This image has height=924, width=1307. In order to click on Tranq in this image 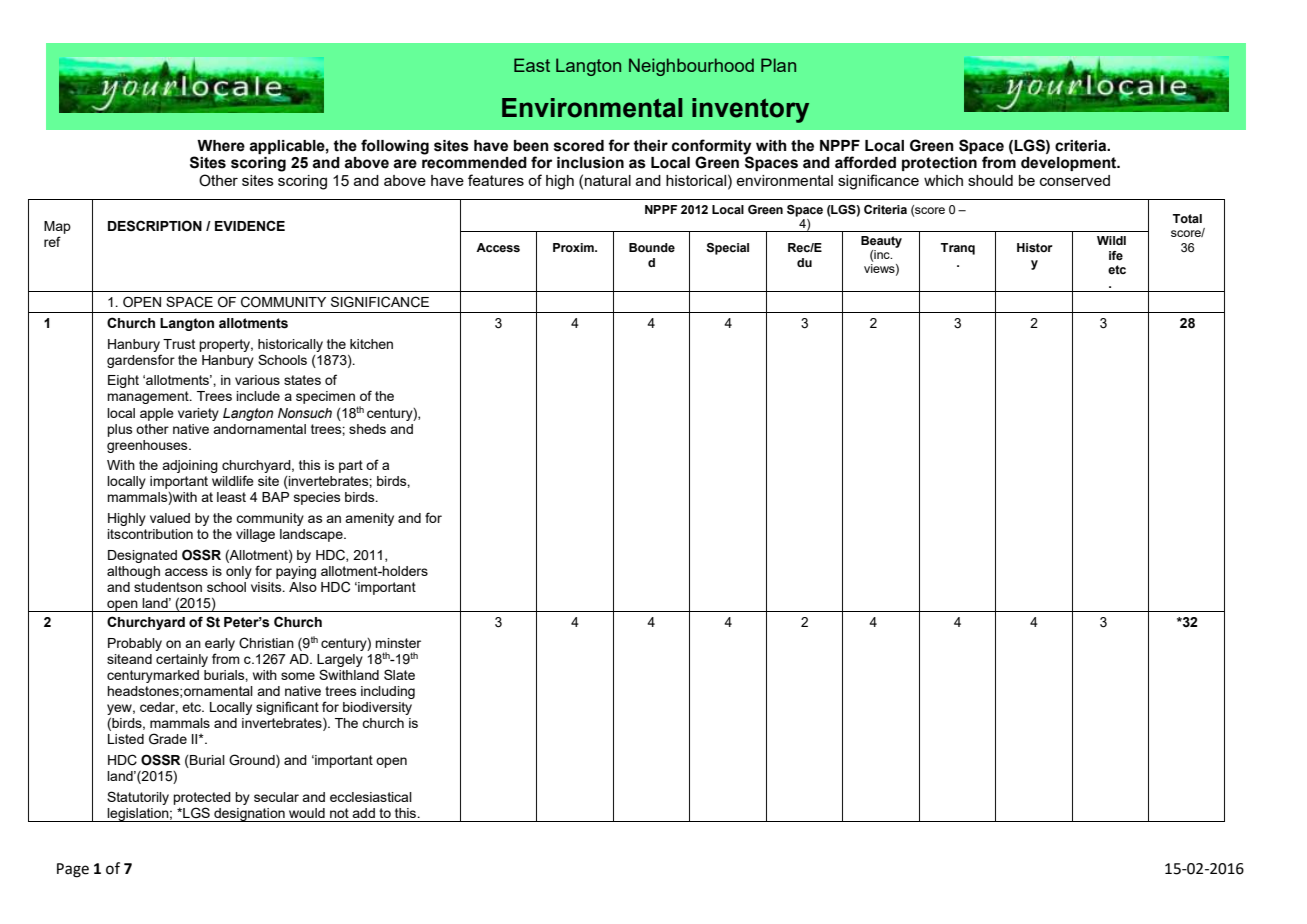, I will do `click(958, 249)`.
